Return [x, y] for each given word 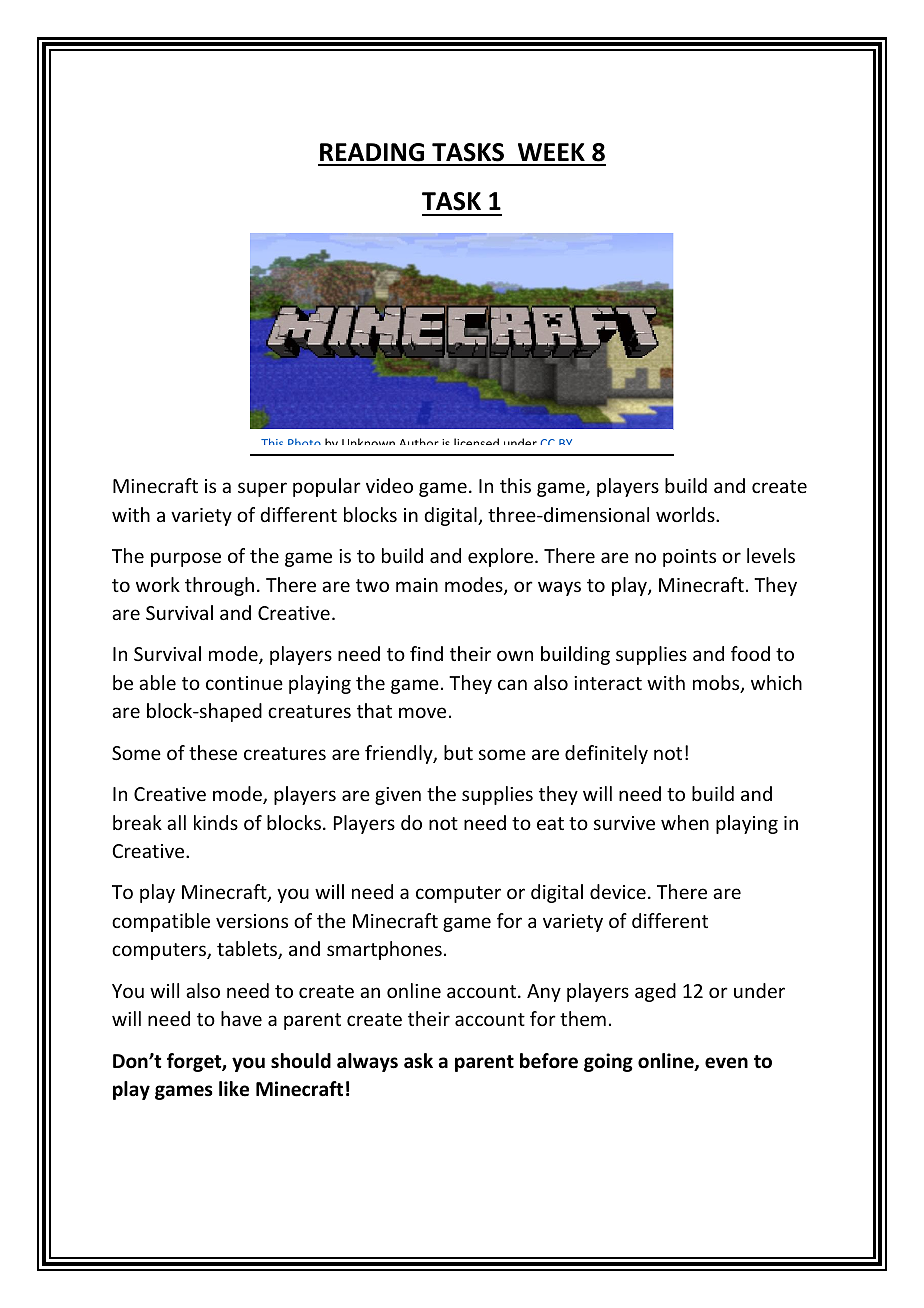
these [213, 752]
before [549, 1061]
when [685, 822]
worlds [686, 514]
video [389, 485]
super [262, 489]
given [398, 796]
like [234, 1089]
